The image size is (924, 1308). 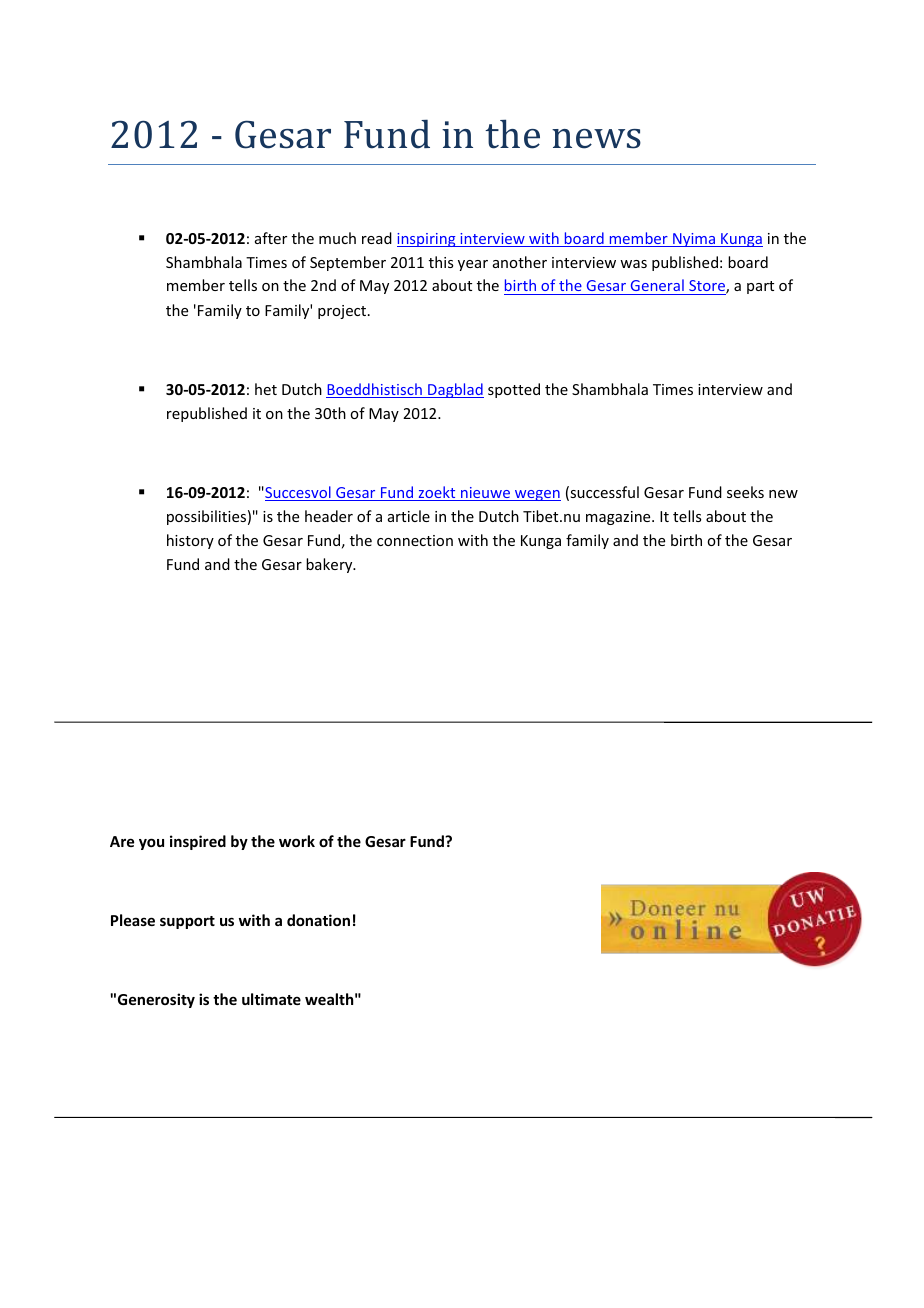 I want to click on Generosity, so click(x=156, y=1000).
